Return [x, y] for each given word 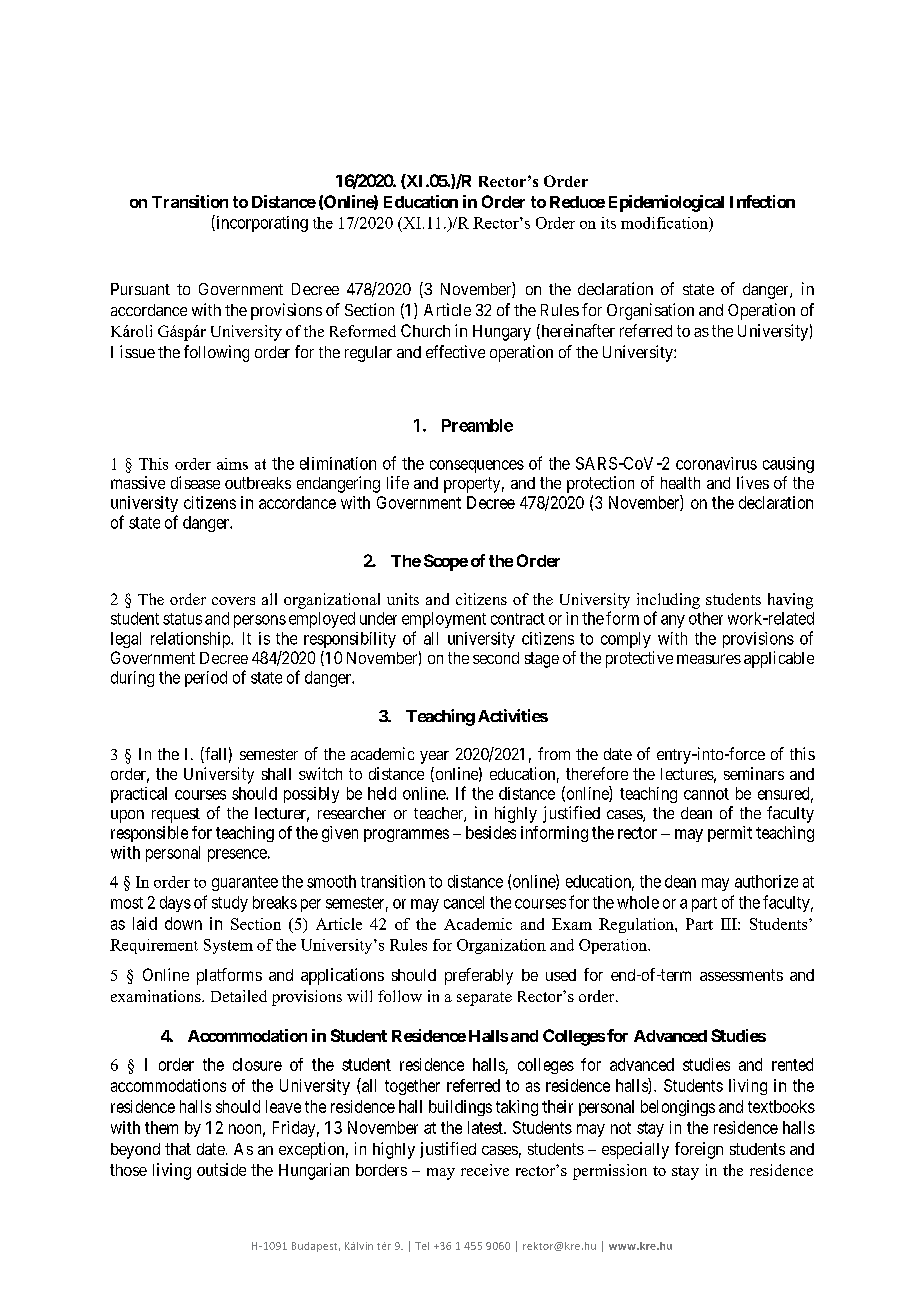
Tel [422, 1246]
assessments [741, 975]
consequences [477, 466]
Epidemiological [666, 203]
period [206, 679]
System [228, 946]
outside [221, 1169]
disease [195, 482]
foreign [699, 1150]
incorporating [261, 223]
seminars [754, 773]
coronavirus [716, 463]
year [434, 757]
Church [425, 330]
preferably [479, 976]
